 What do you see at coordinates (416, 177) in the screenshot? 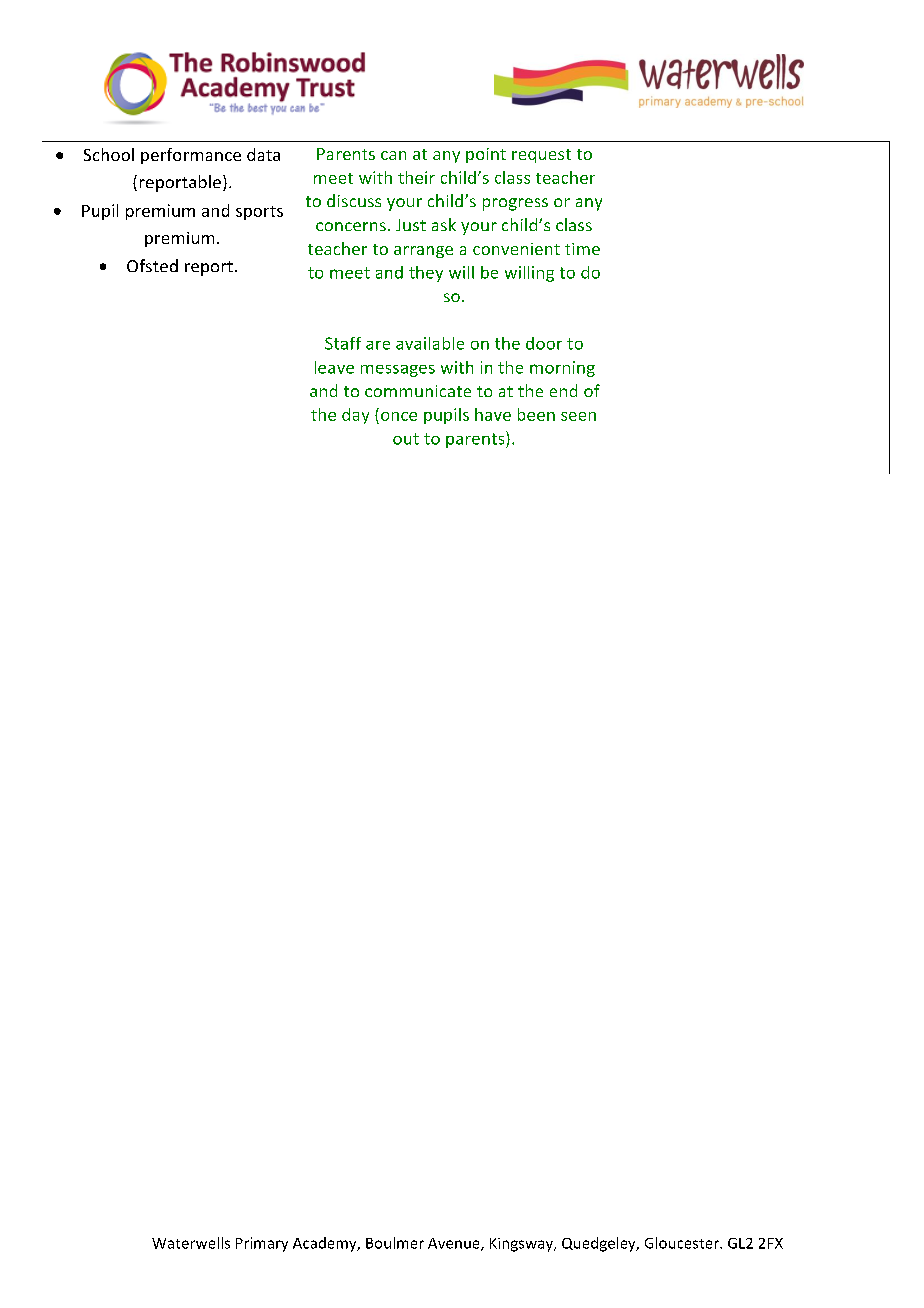
I see `their` at bounding box center [416, 177].
